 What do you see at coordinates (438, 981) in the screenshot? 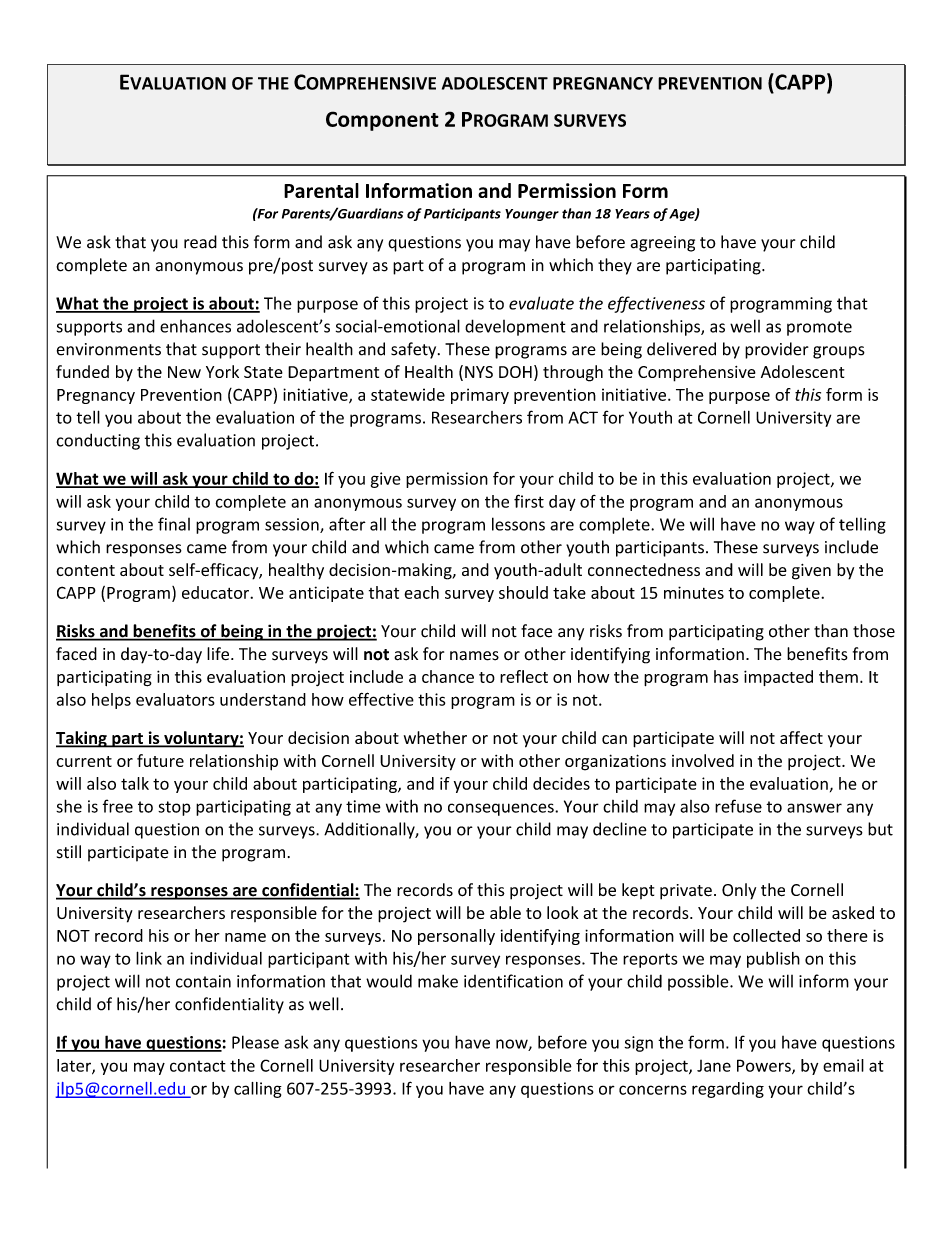
I see `make` at bounding box center [438, 981].
